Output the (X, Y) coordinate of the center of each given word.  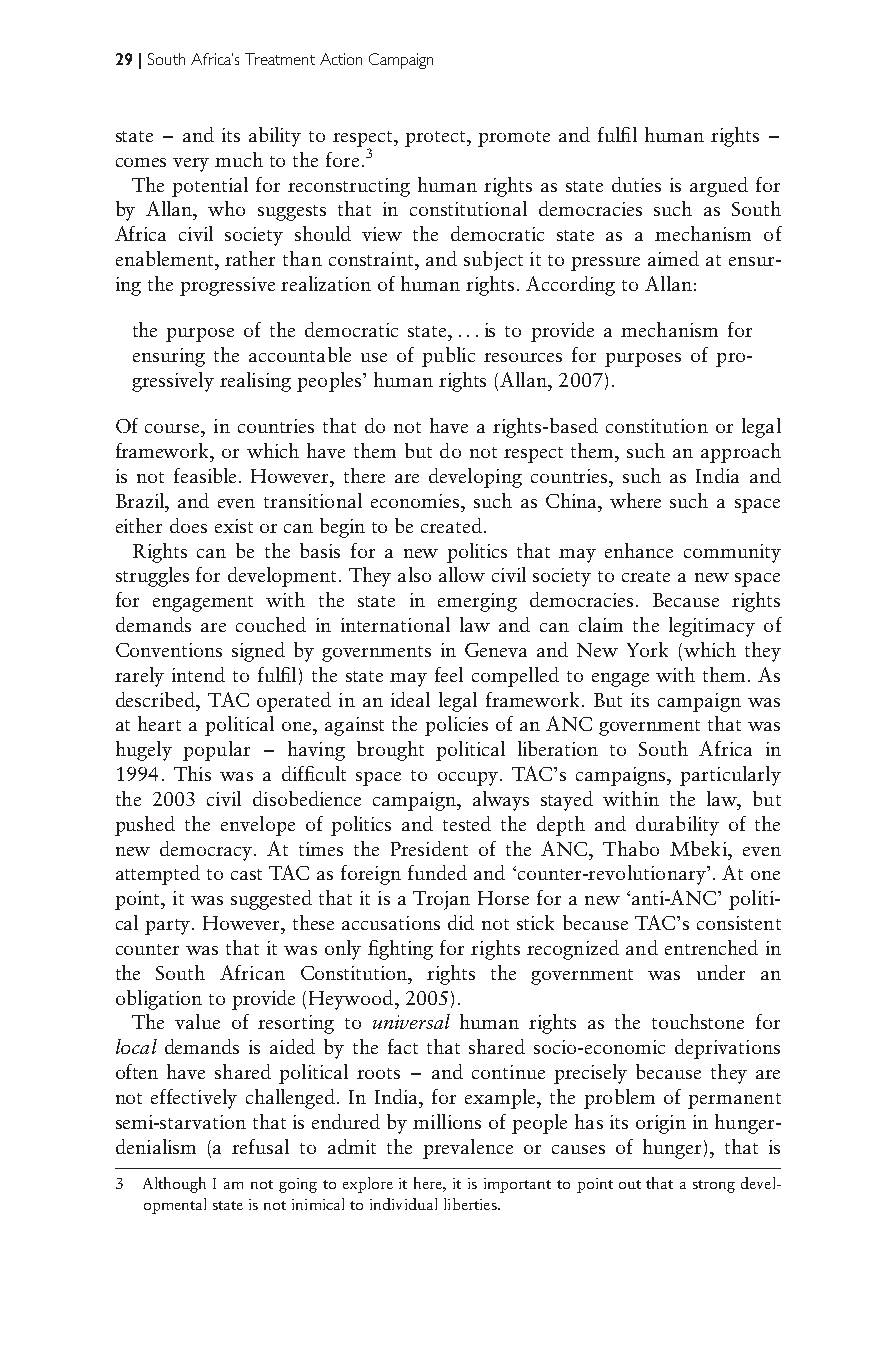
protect (436, 139)
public (448, 357)
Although (174, 1185)
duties (636, 184)
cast (246, 874)
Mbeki (699, 848)
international (395, 624)
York (647, 649)
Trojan (441, 900)
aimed (673, 258)
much (239, 159)
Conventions (169, 650)
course (174, 428)
